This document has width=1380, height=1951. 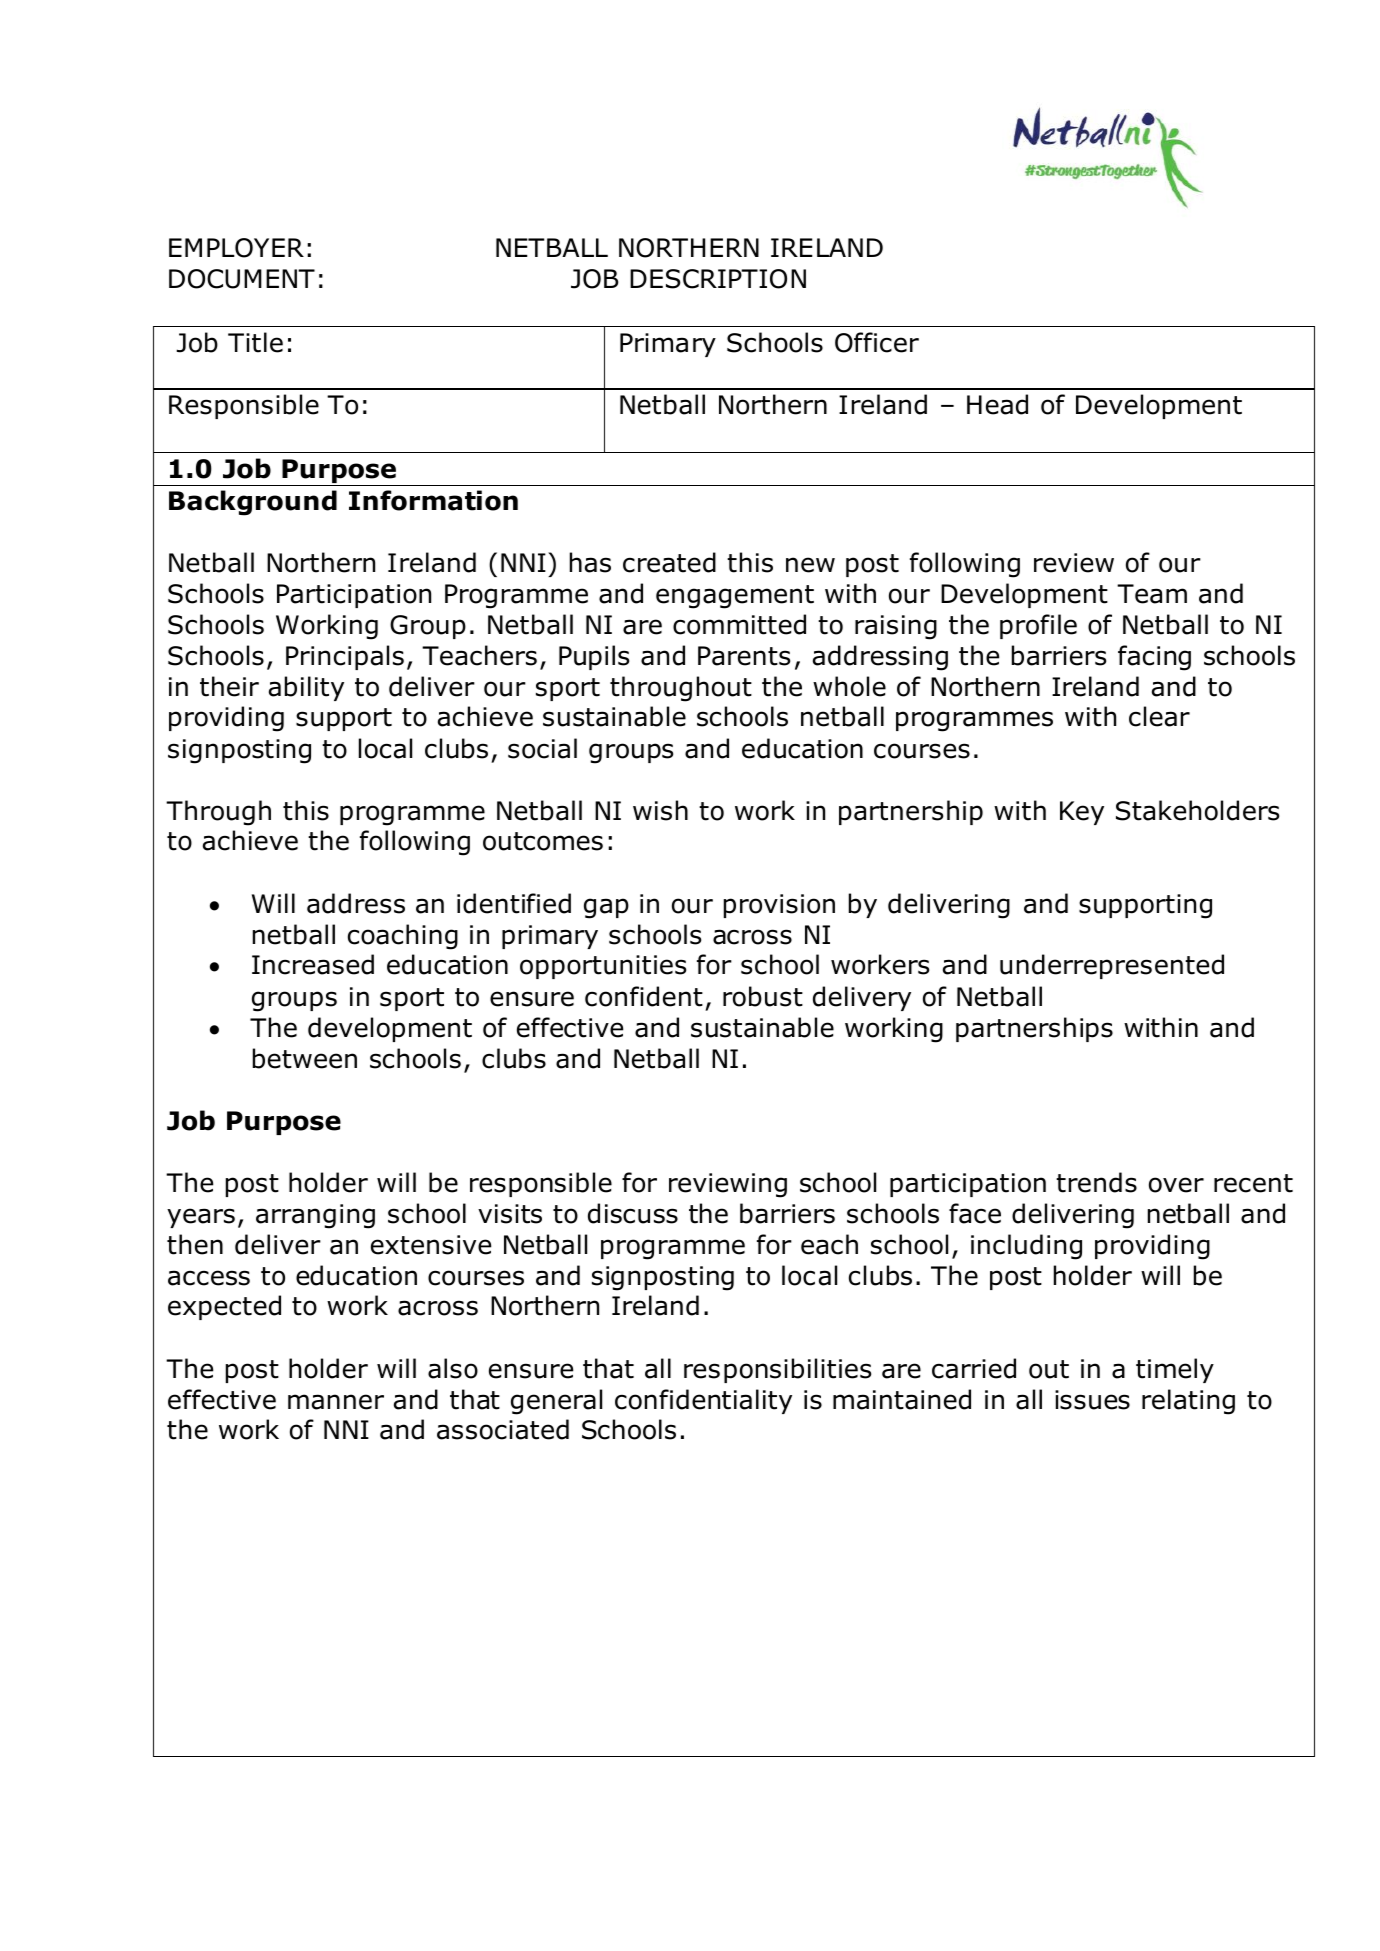 What do you see at coordinates (1096, 1182) in the document?
I see `trends` at bounding box center [1096, 1182].
